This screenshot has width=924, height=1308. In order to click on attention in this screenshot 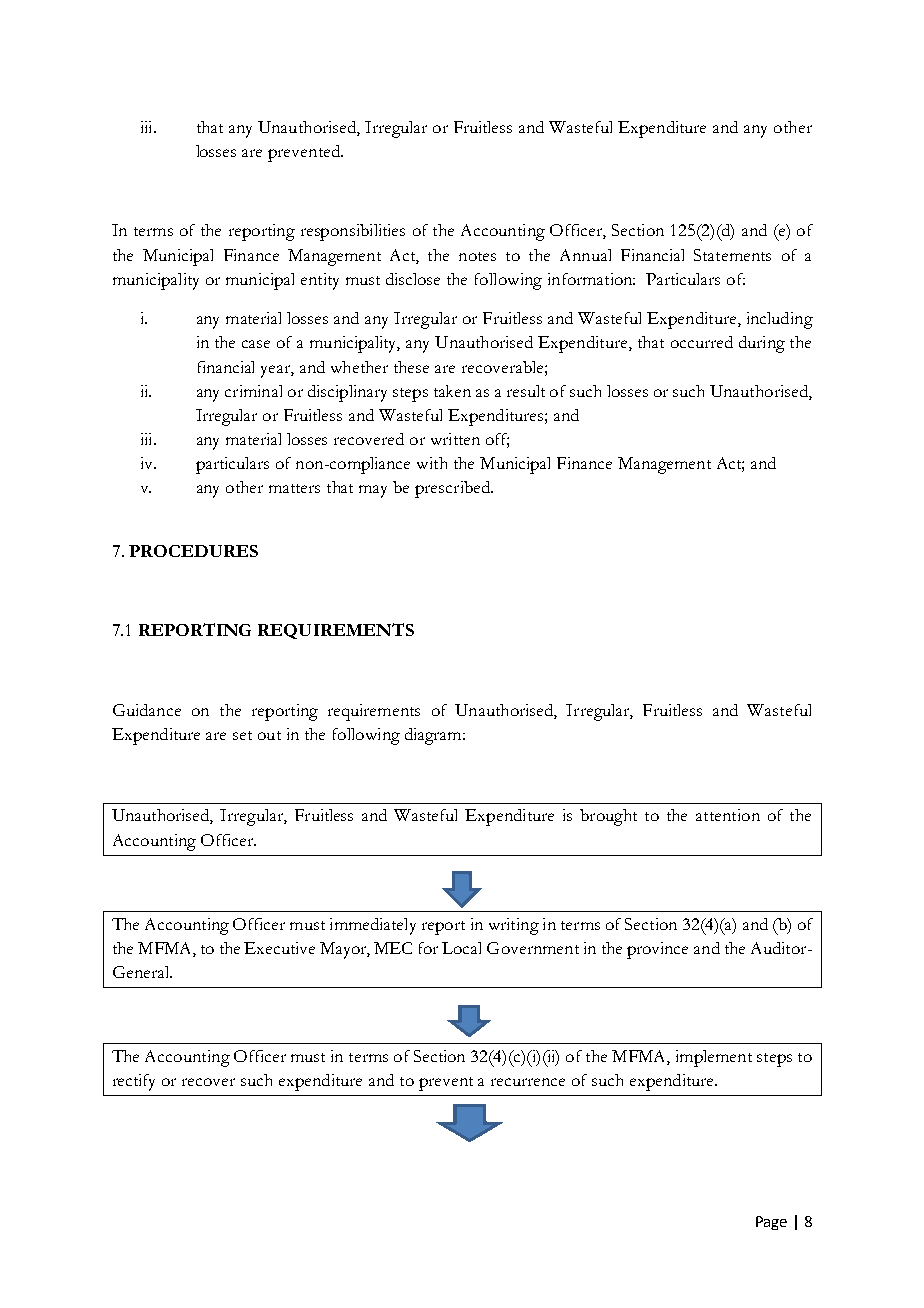, I will do `click(728, 815)`.
